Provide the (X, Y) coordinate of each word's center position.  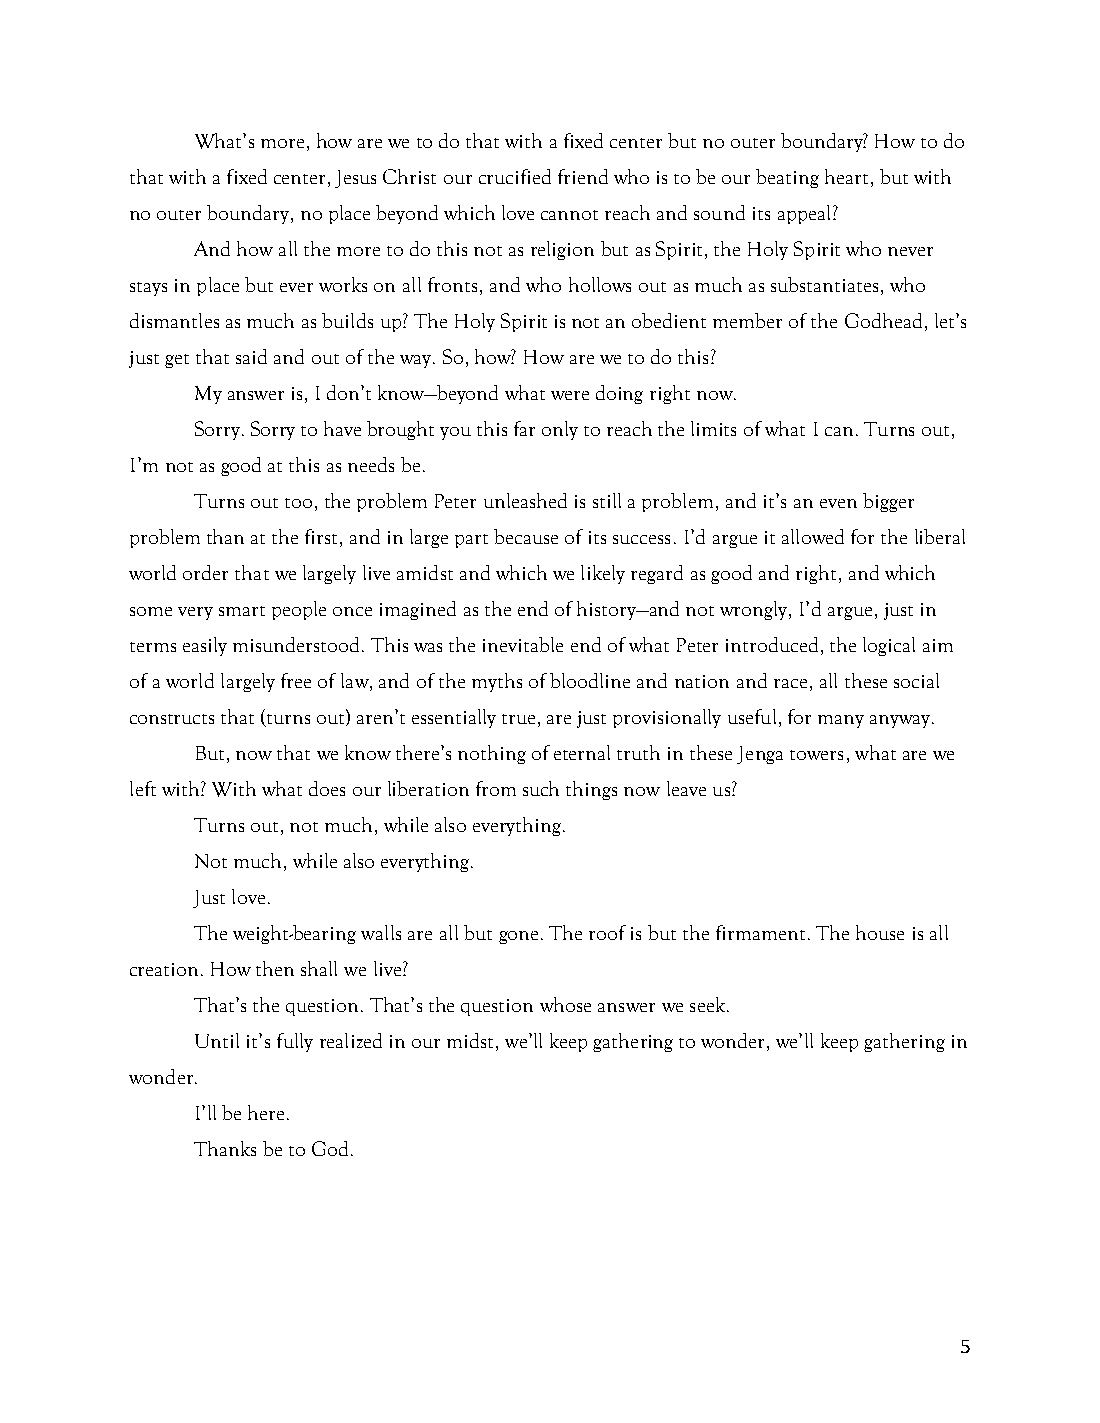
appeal (806, 214)
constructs (172, 719)
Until (217, 1040)
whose (565, 1004)
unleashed (525, 500)
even (838, 503)
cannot (569, 215)
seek (709, 1004)
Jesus (355, 179)
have (342, 428)
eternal (582, 752)
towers (816, 755)
